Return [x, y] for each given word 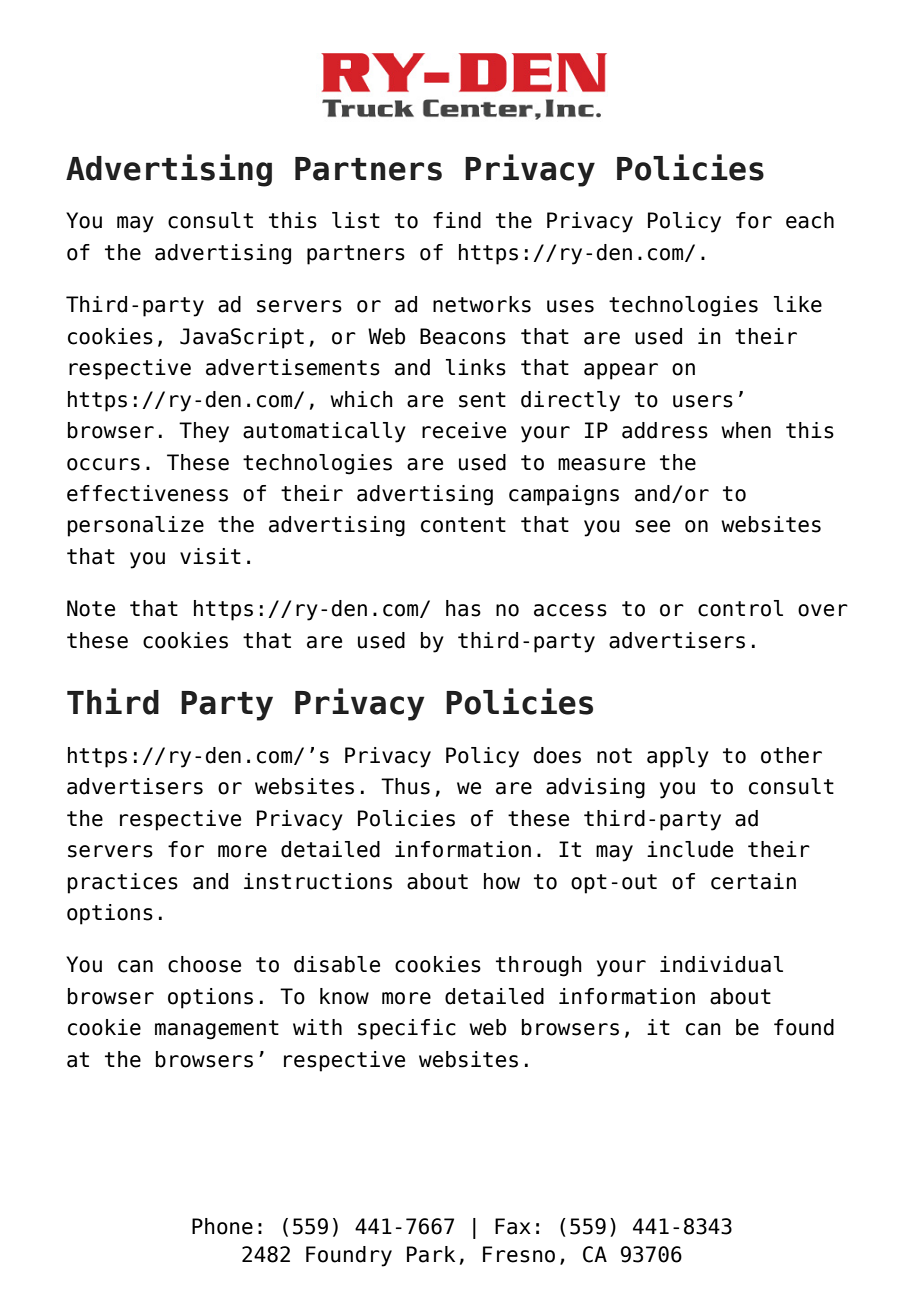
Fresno [519, 1254]
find [457, 220]
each [810, 220]
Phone [222, 1226]
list [356, 220]
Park [431, 1254]
